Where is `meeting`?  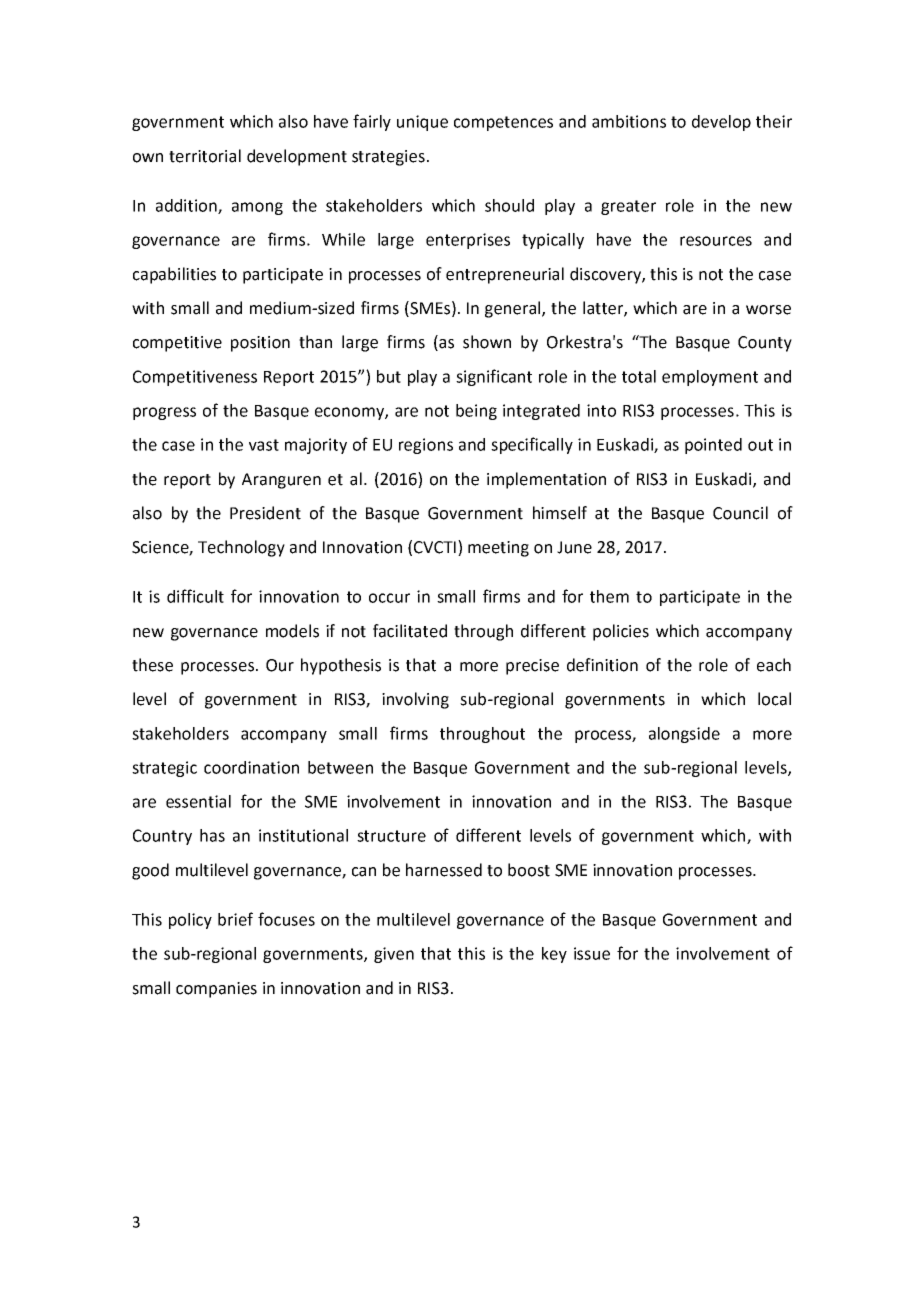 meeting is located at coordinates (498, 549).
